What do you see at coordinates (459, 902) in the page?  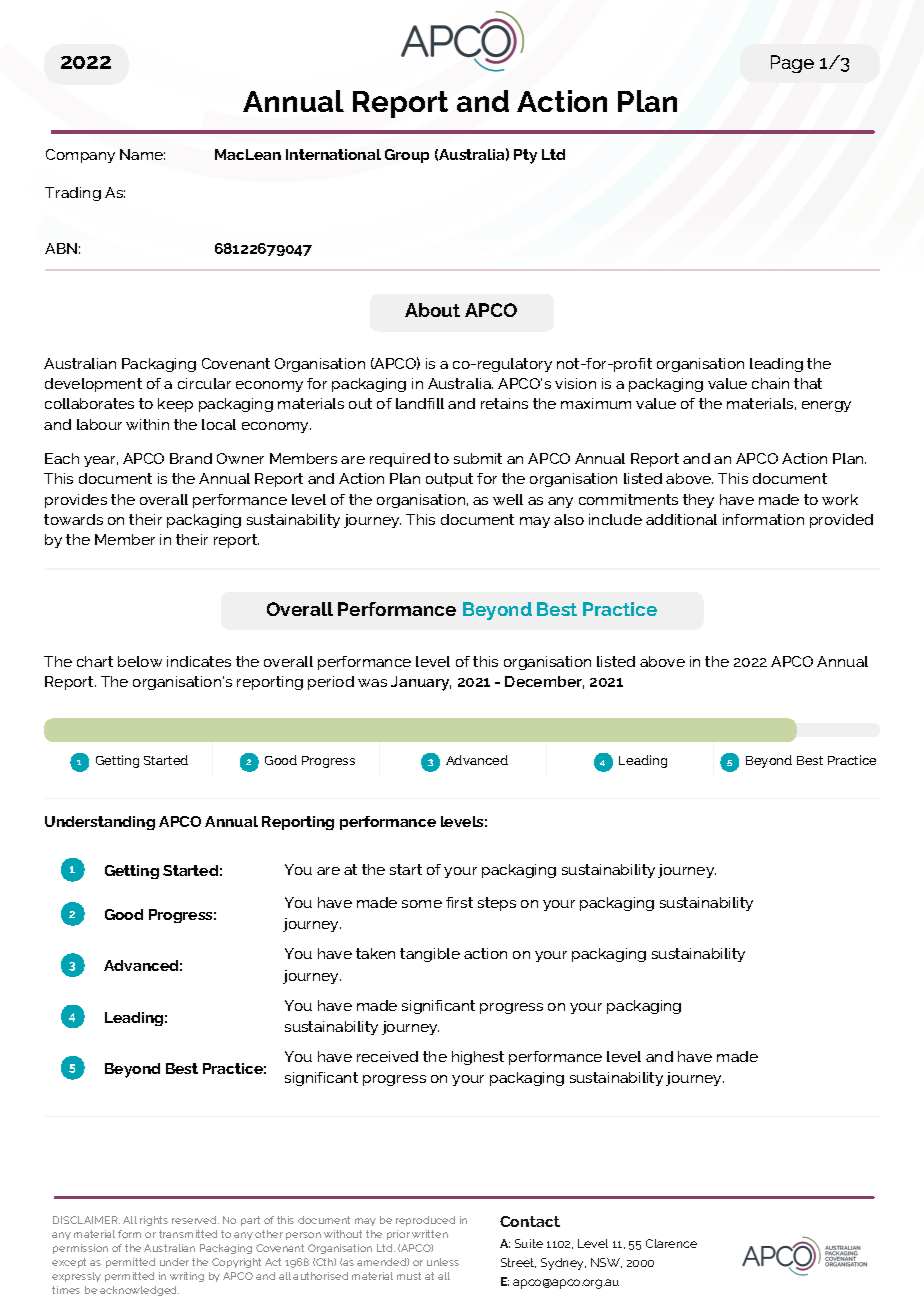 I see `first` at bounding box center [459, 902].
